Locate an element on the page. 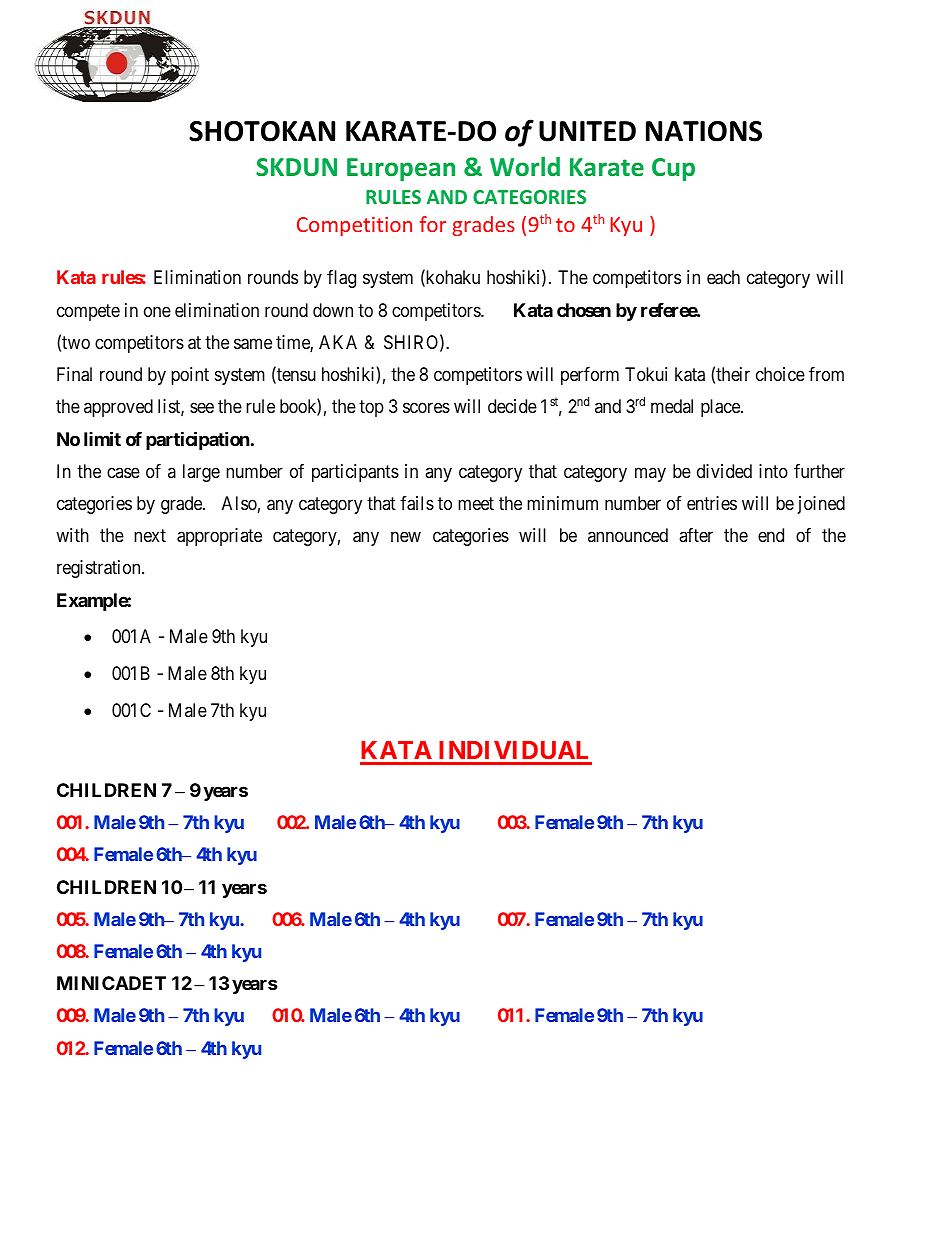 The height and width of the image is (1233, 952). SHOTOKAN is located at coordinates (262, 131).
